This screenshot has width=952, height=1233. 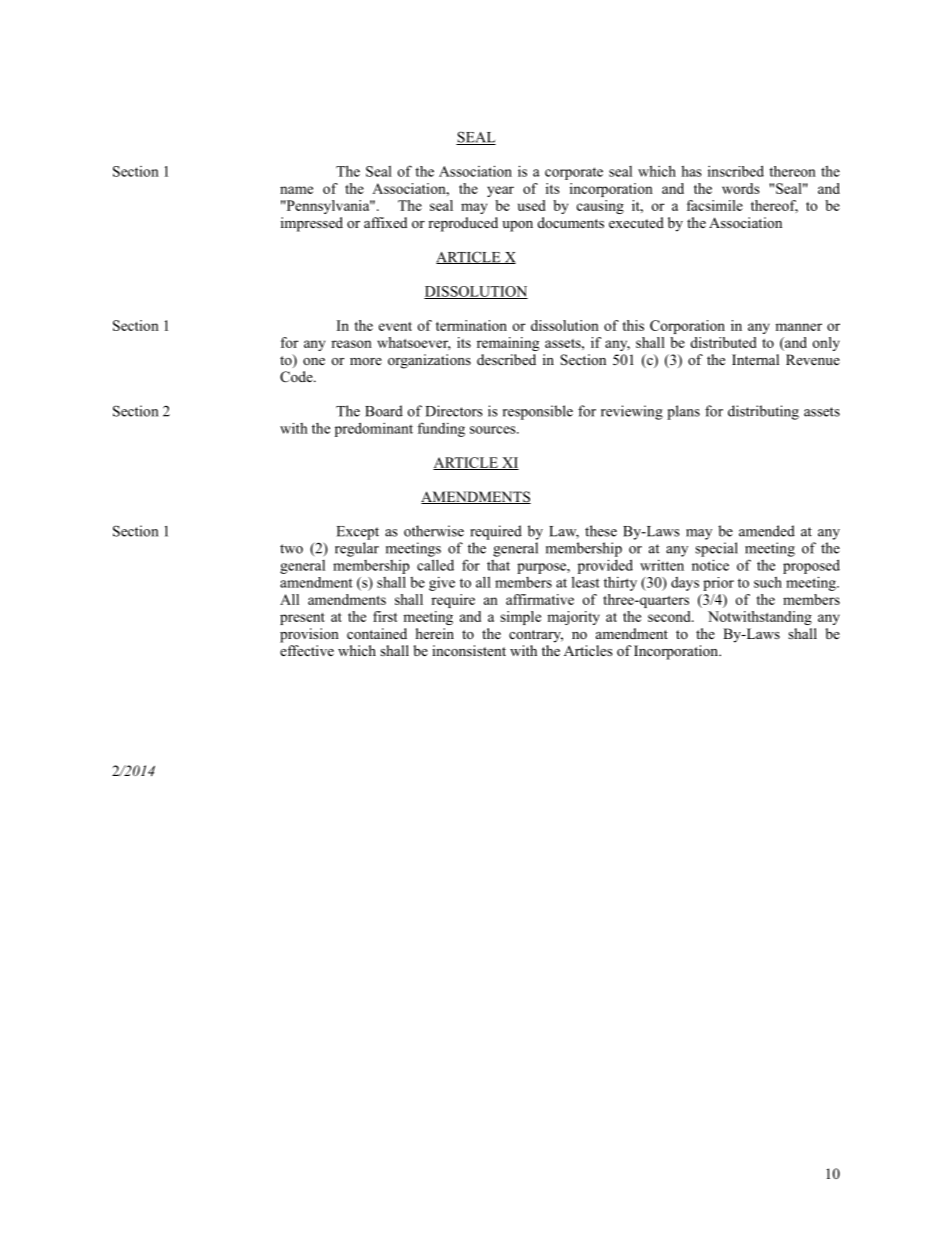 What do you see at coordinates (538, 412) in the screenshot?
I see `responsible` at bounding box center [538, 412].
